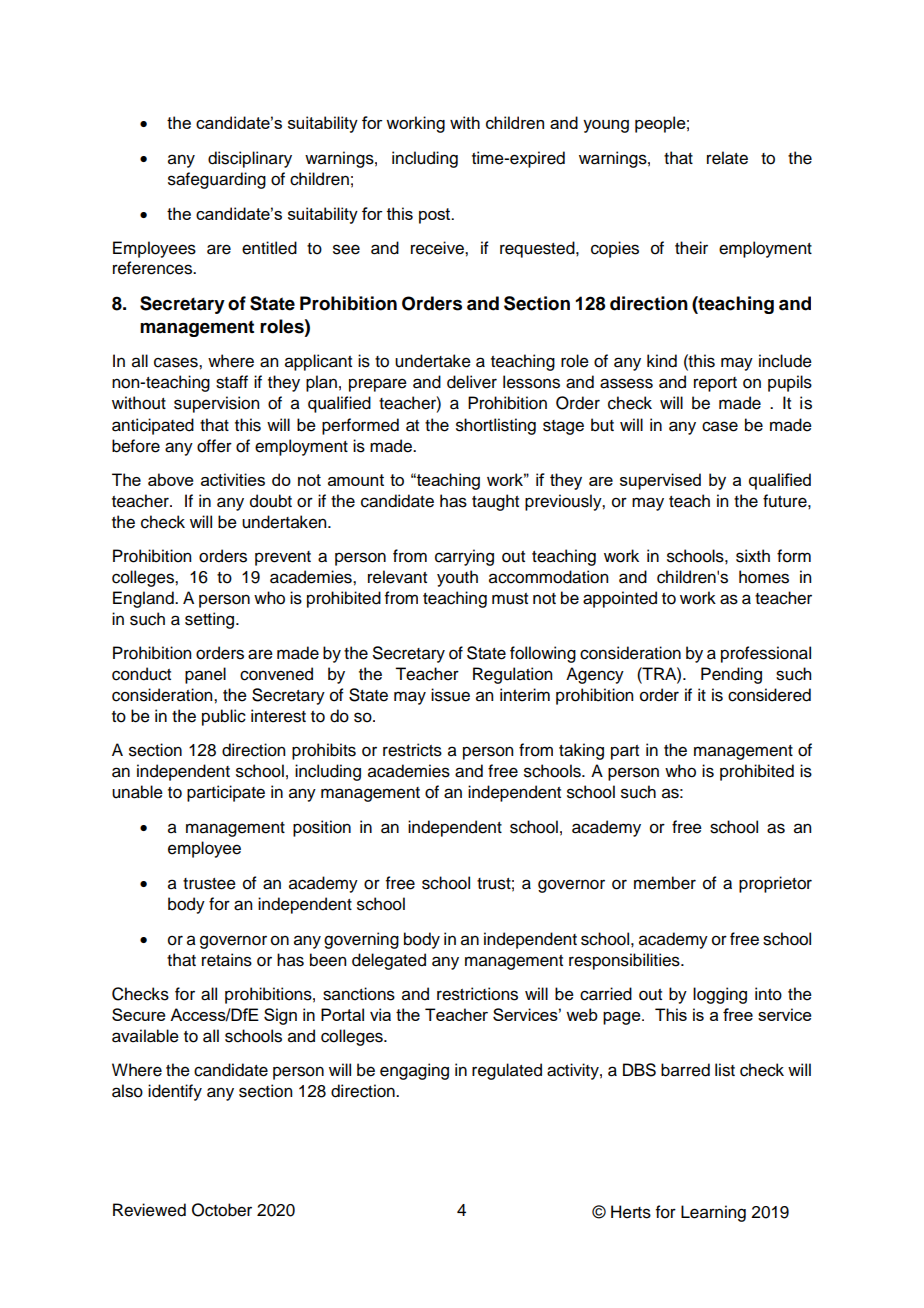  What do you see at coordinates (222, 1210) in the page?
I see `October` at bounding box center [222, 1210].
